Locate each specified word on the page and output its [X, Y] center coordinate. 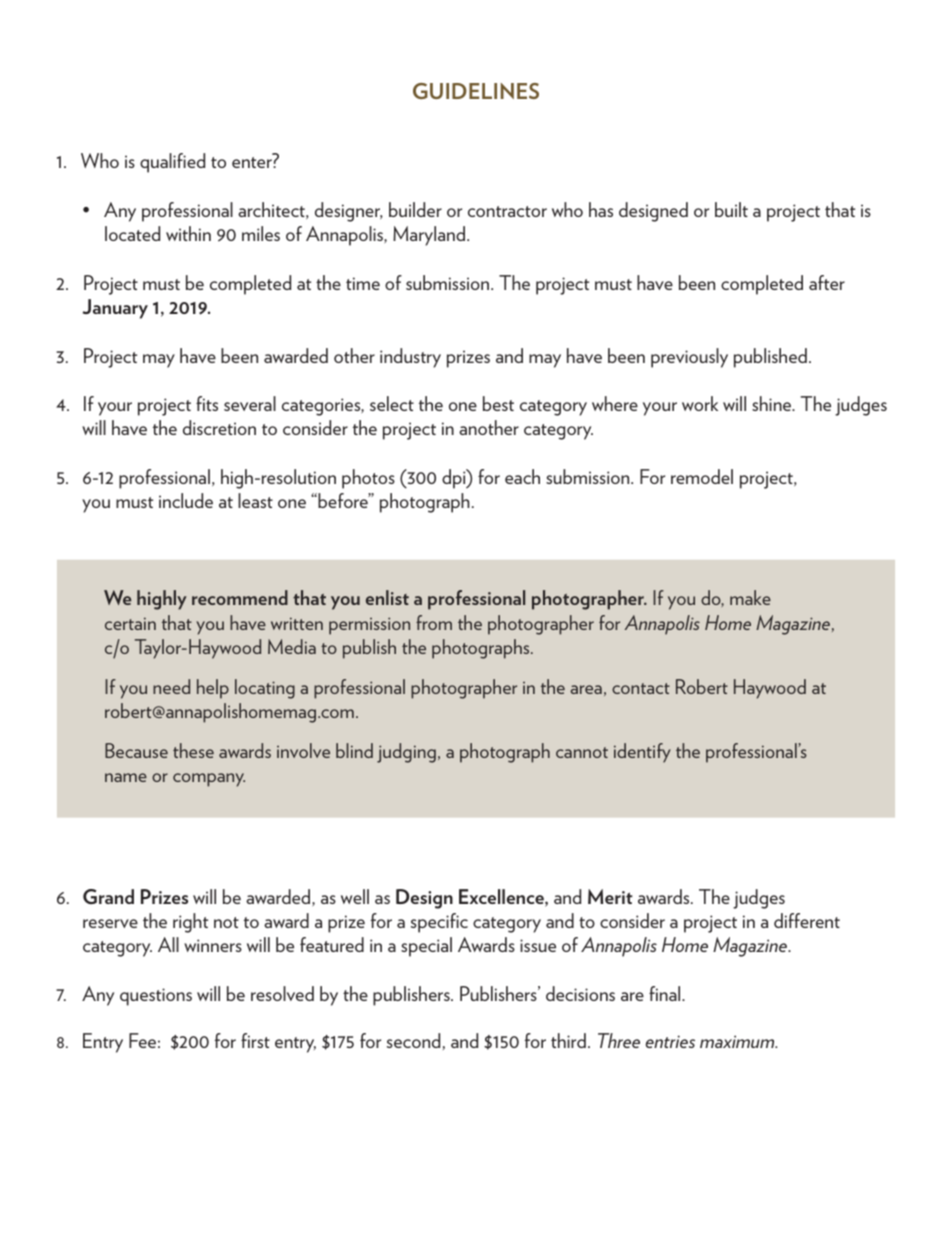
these [193, 750]
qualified [172, 163]
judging [406, 753]
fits [207, 403]
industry [410, 358]
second [413, 1040]
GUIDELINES [476, 91]
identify [642, 753]
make [750, 597]
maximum [738, 1041]
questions [156, 997]
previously [689, 358]
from [434, 622]
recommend [240, 597]
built [731, 209]
